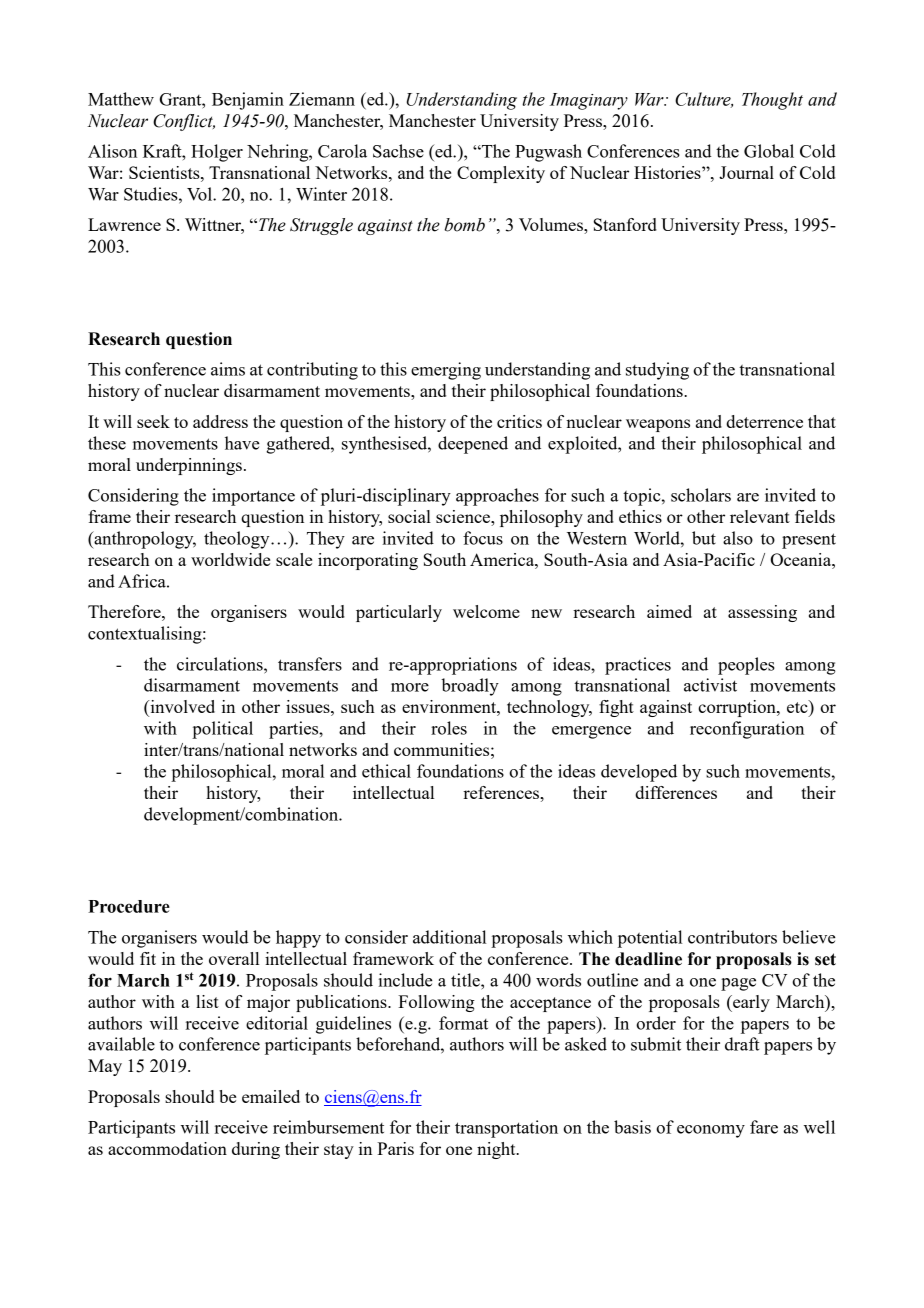 This screenshot has width=924, height=1308. Describe the element at coordinates (769, 151) in the screenshot. I see `Global` at that location.
